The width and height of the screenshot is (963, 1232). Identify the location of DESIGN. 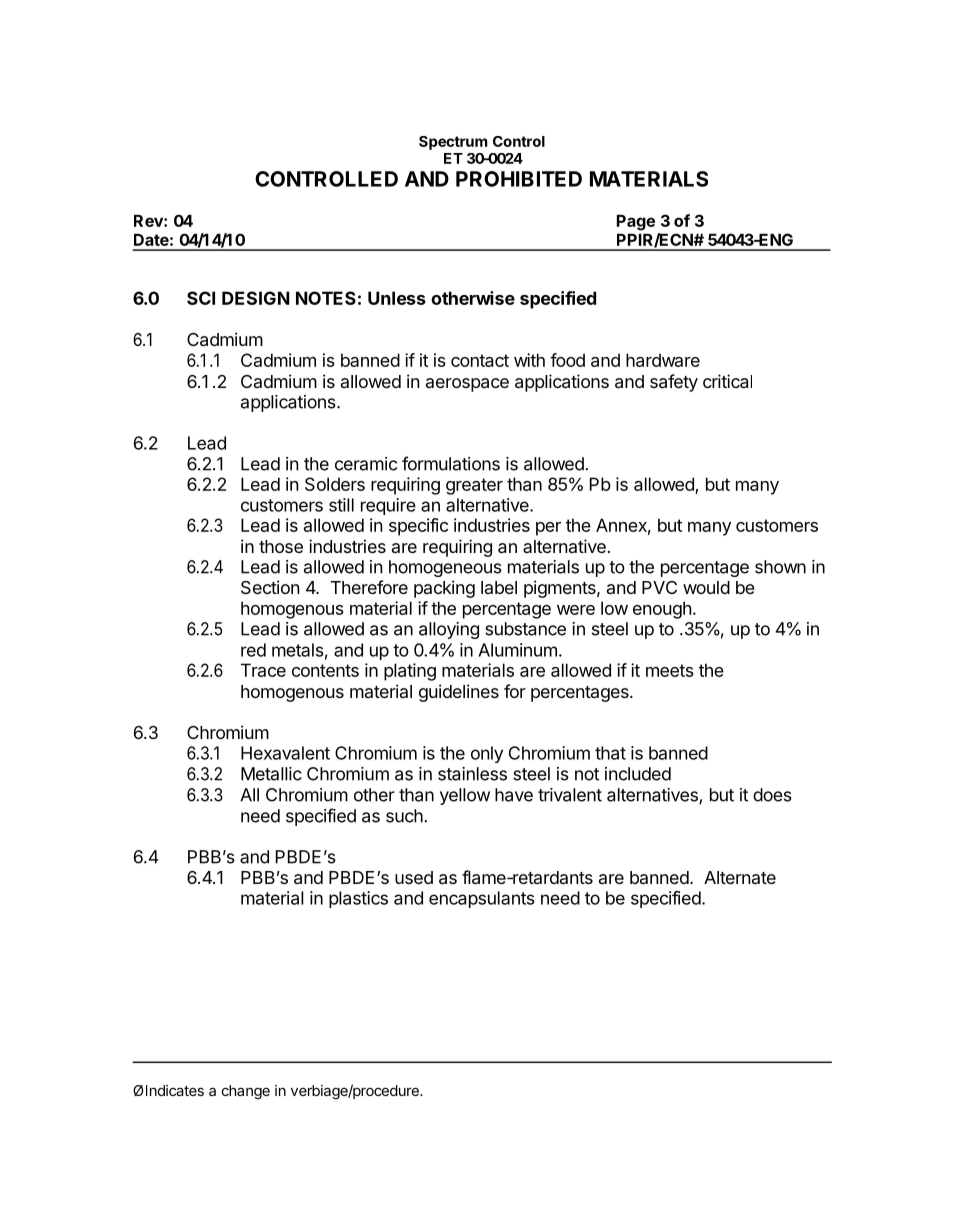
(256, 298).
